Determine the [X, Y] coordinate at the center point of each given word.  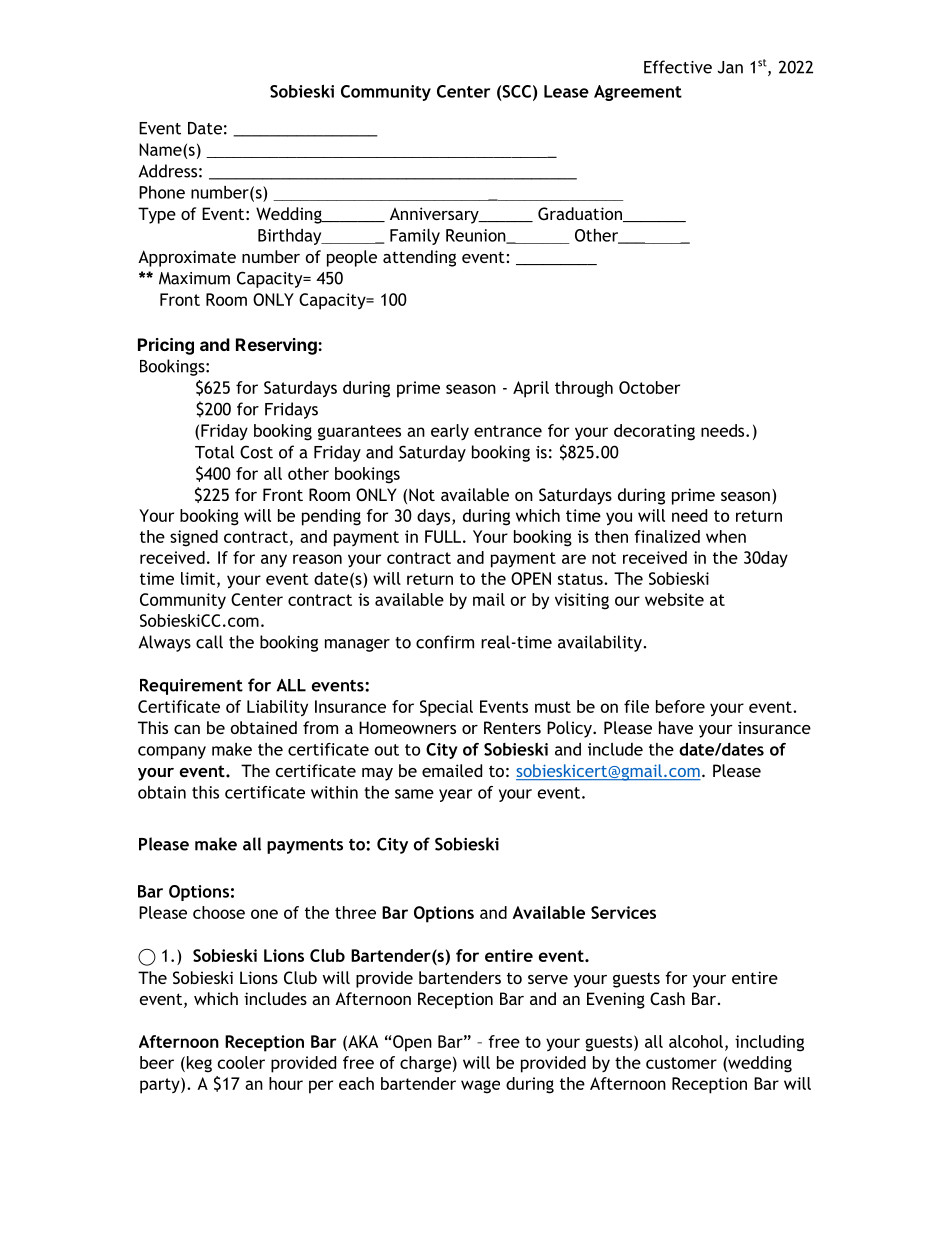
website [674, 599]
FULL [443, 536]
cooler [241, 1062]
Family [415, 237]
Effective [678, 67]
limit [199, 579]
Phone [162, 192]
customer [681, 1063]
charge [425, 1064]
